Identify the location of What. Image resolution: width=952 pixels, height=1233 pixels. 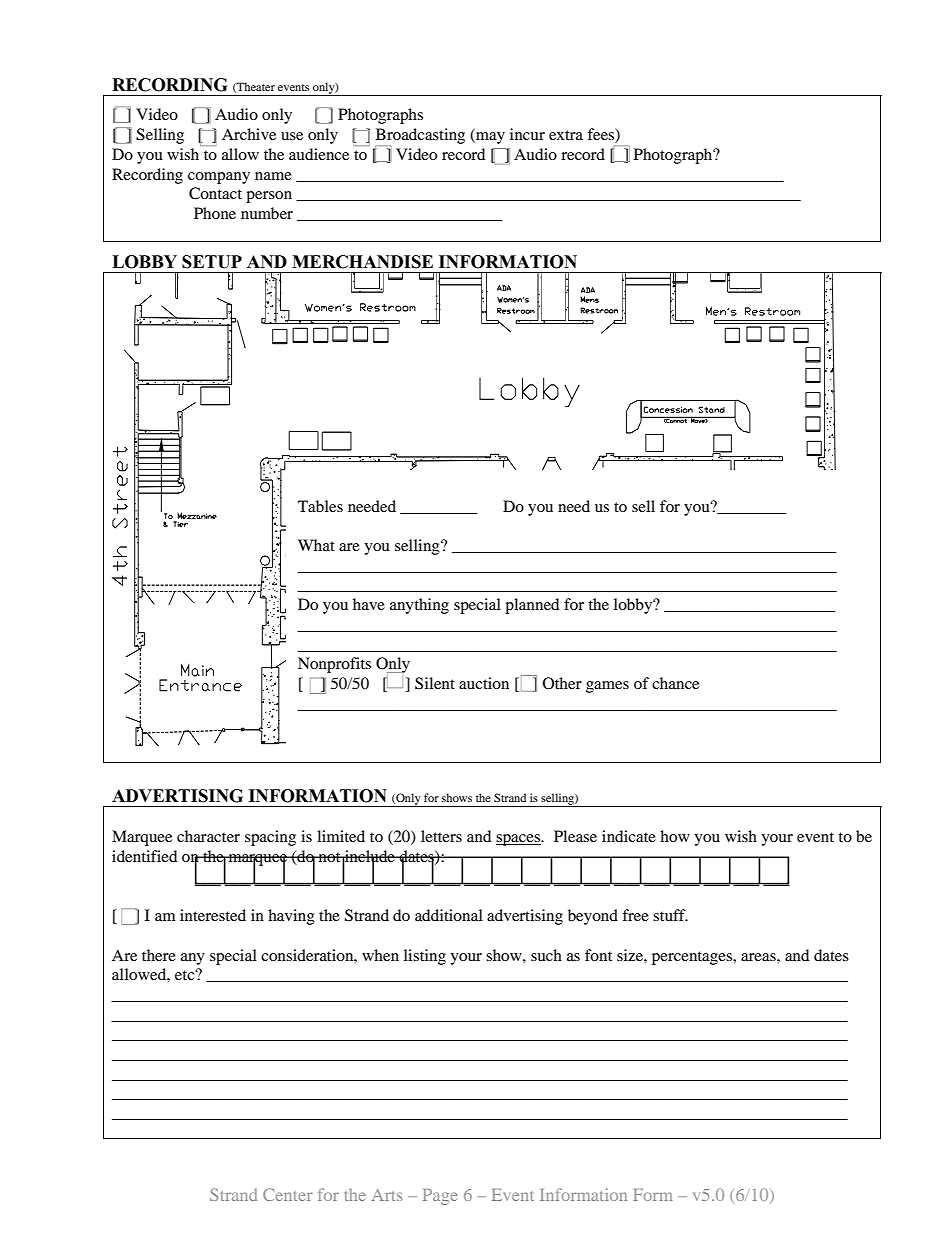
(316, 545).
